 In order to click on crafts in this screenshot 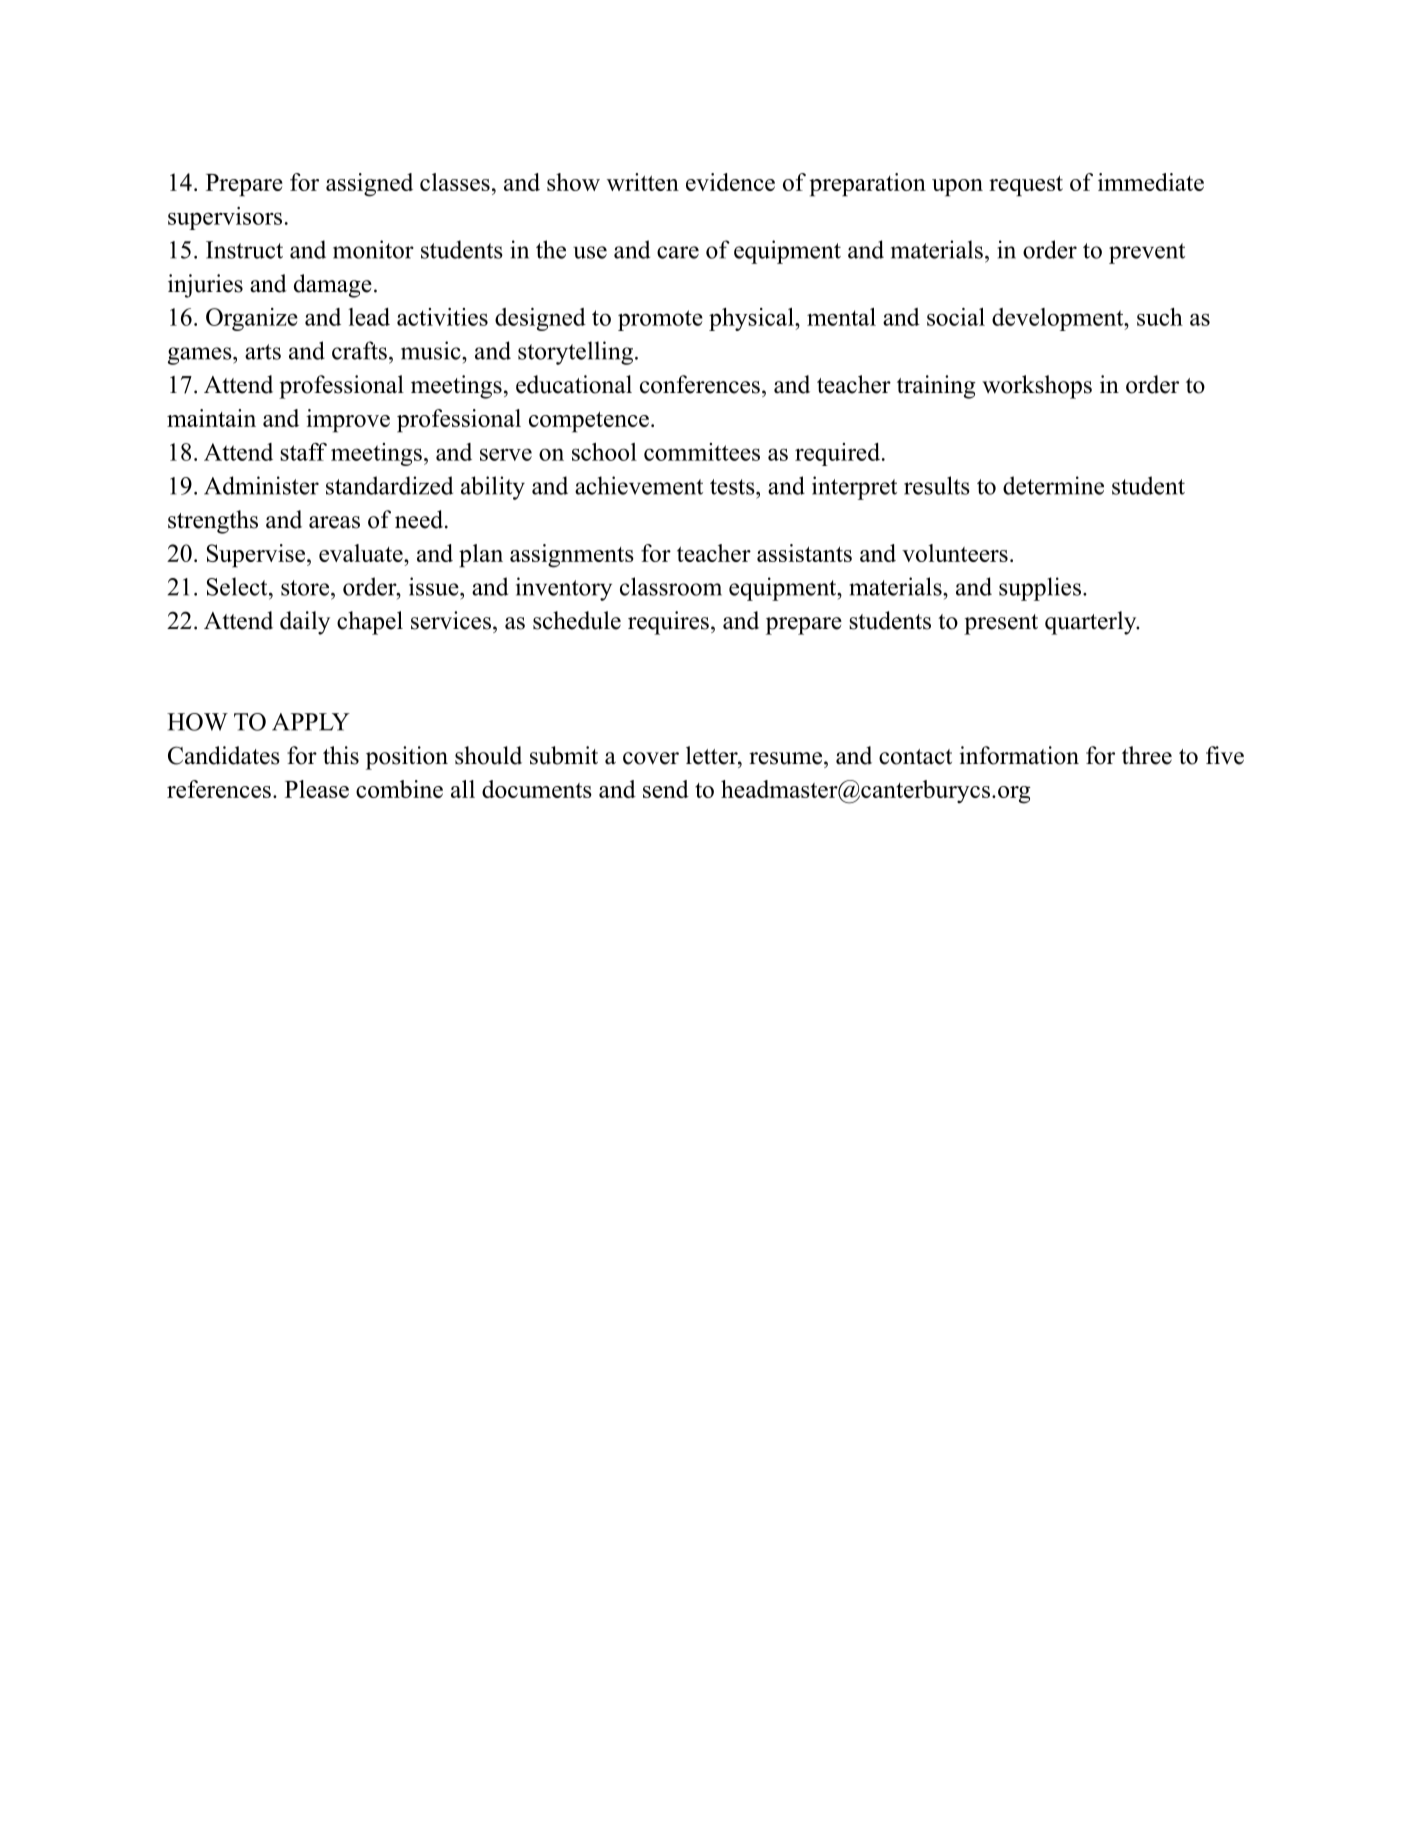, I will do `click(359, 350)`.
